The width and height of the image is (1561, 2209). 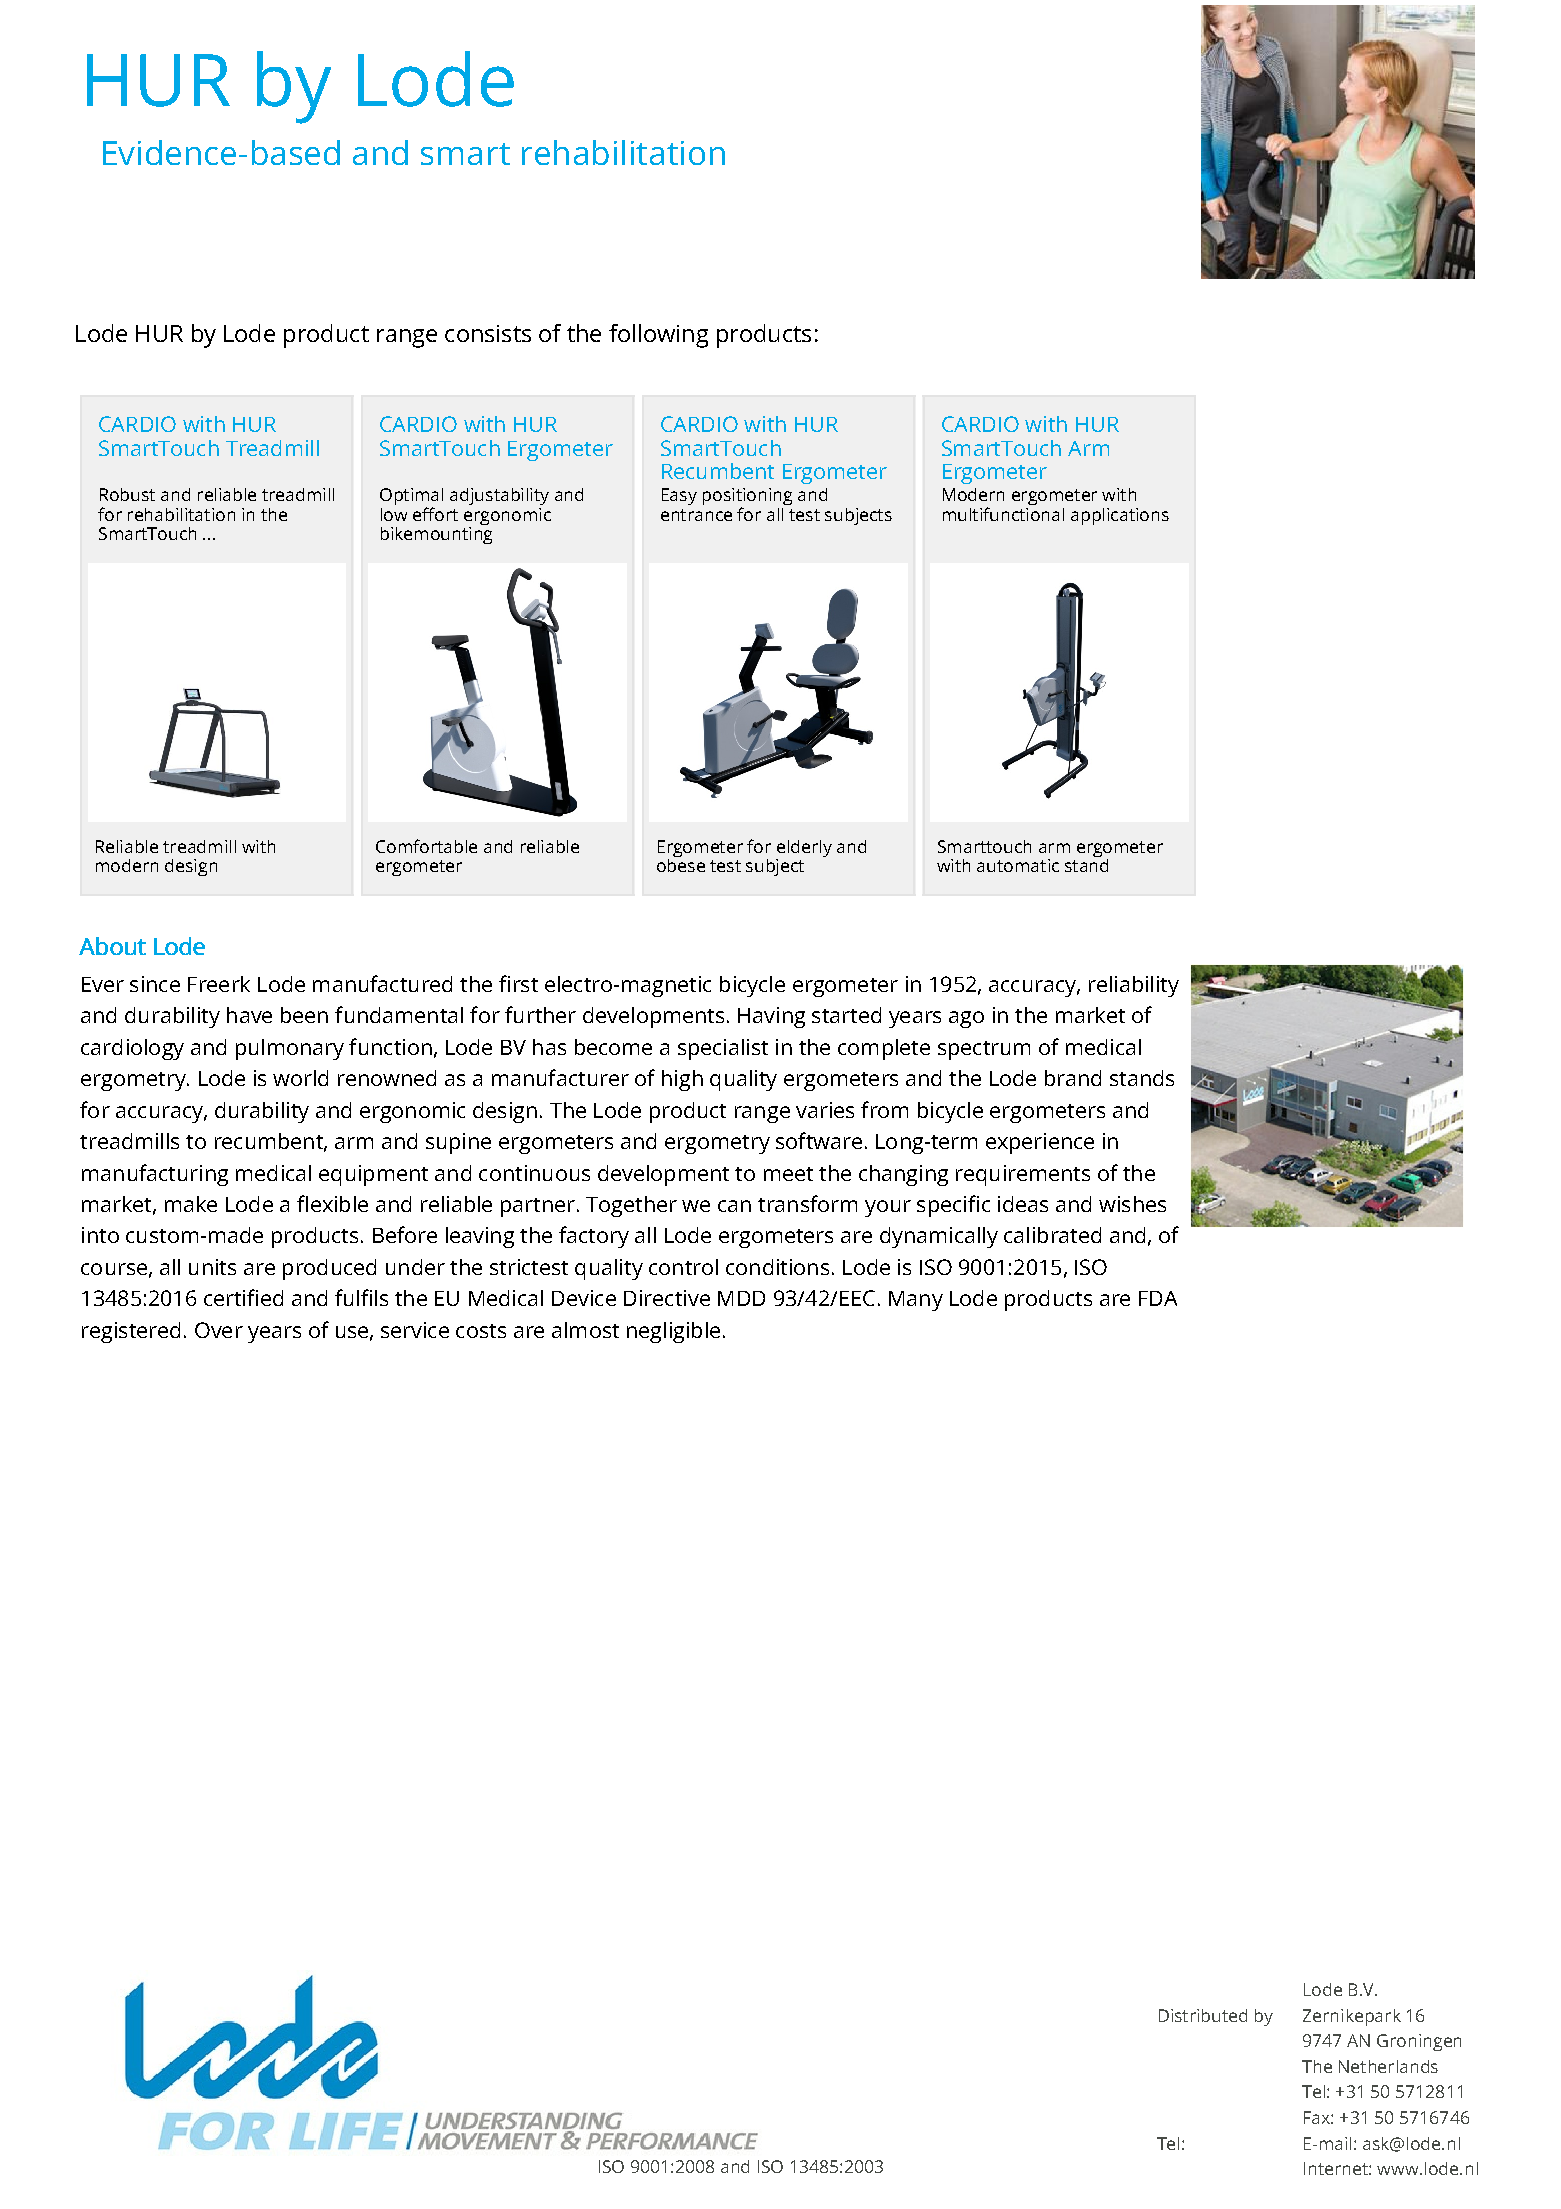 What do you see at coordinates (219, 1330) in the image?
I see `Over` at bounding box center [219, 1330].
